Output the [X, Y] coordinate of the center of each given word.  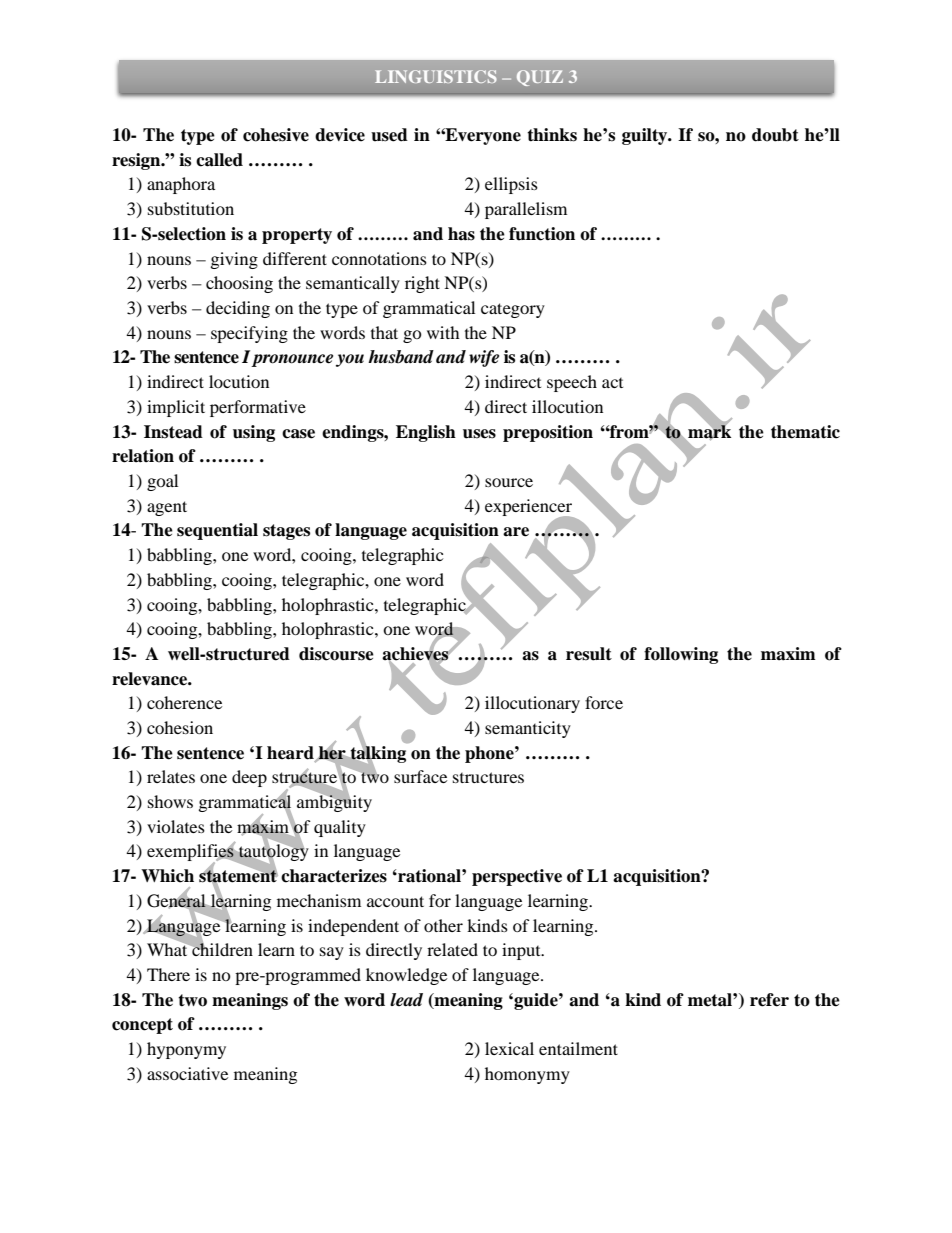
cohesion [180, 727]
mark [709, 431]
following [681, 655]
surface [420, 776]
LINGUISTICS [436, 76]
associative [187, 1073]
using [254, 433]
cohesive [276, 135]
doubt [775, 135]
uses [479, 434]
